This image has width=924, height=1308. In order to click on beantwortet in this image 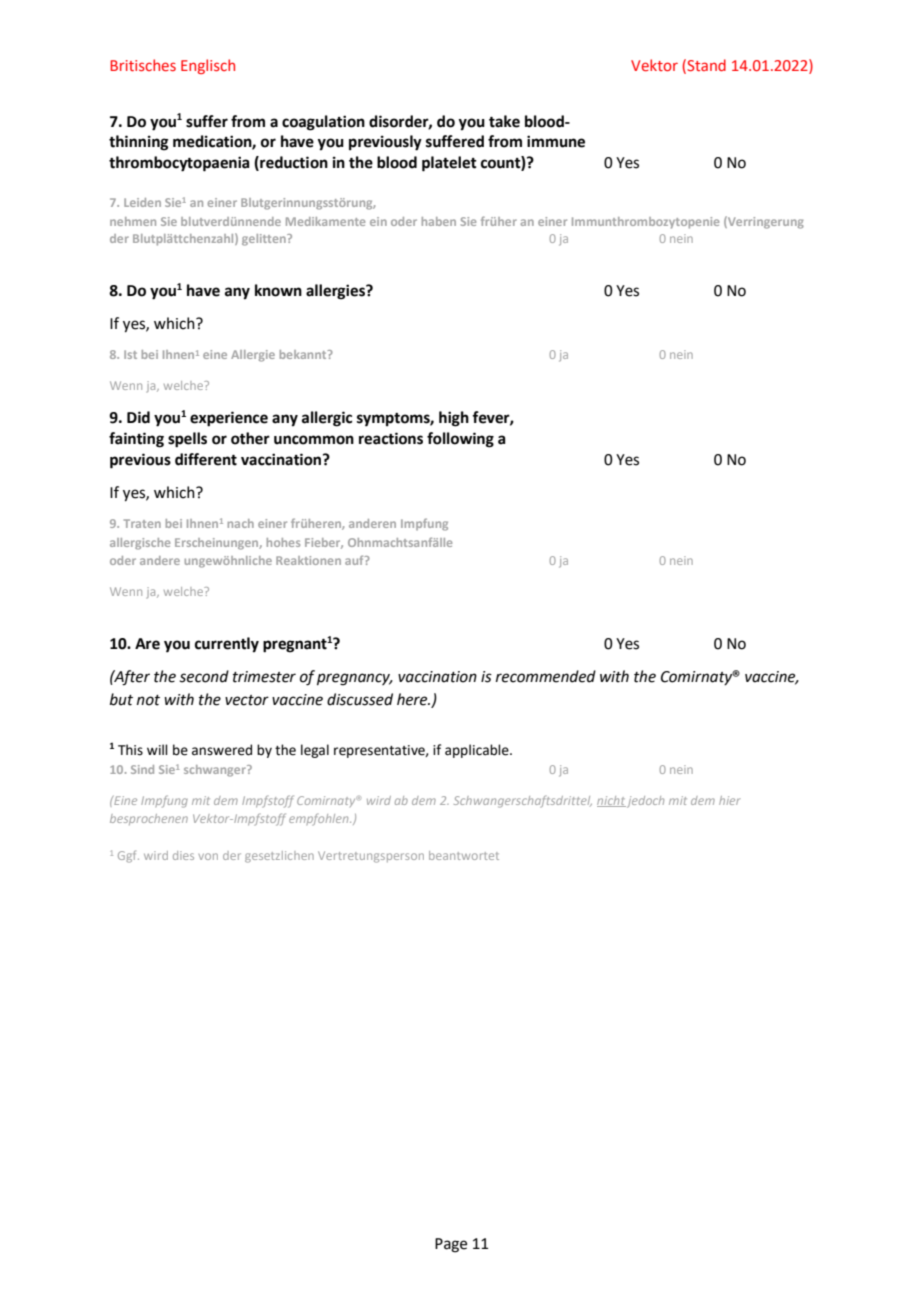, I will do `click(464, 855)`.
